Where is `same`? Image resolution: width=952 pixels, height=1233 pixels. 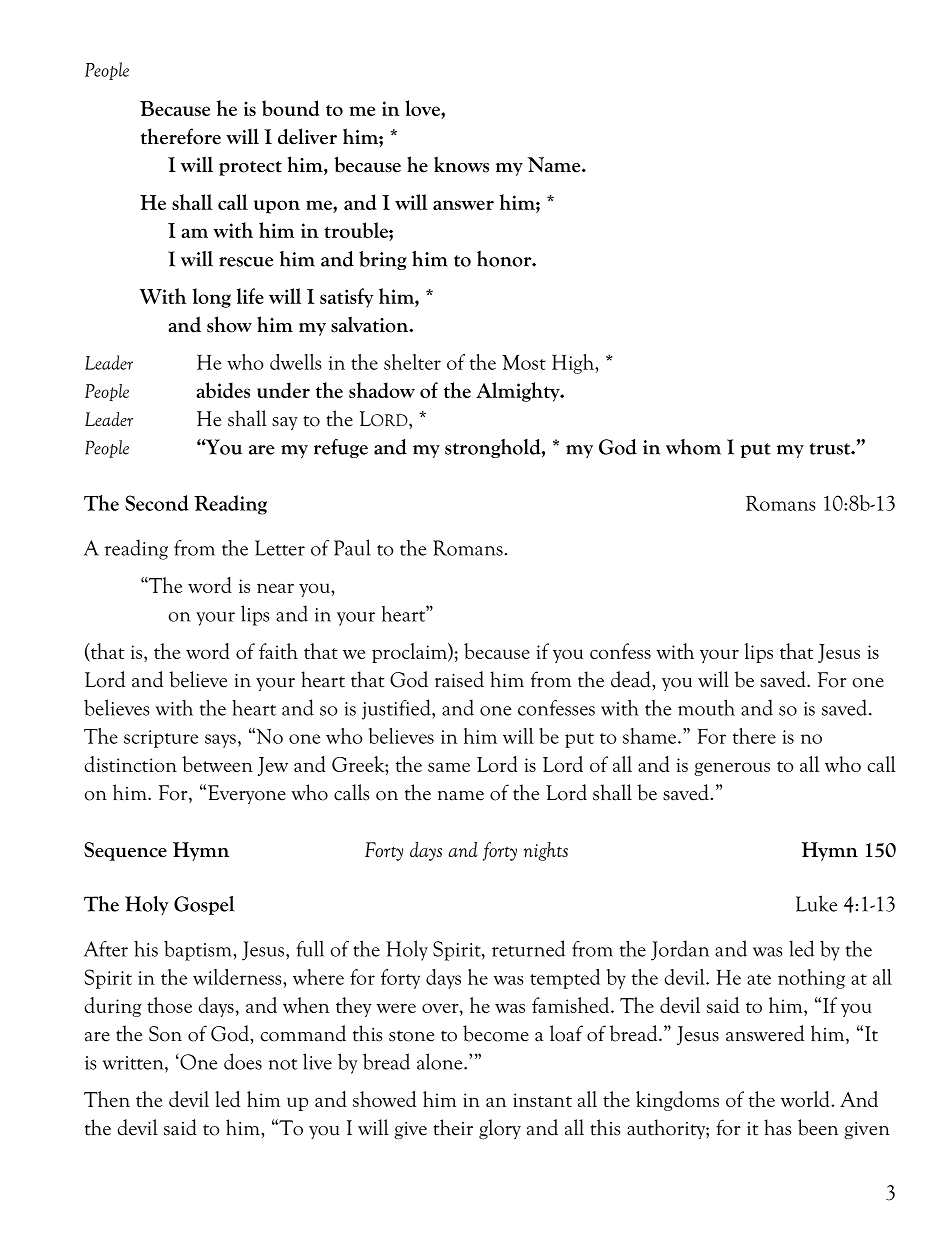
same is located at coordinates (449, 767).
